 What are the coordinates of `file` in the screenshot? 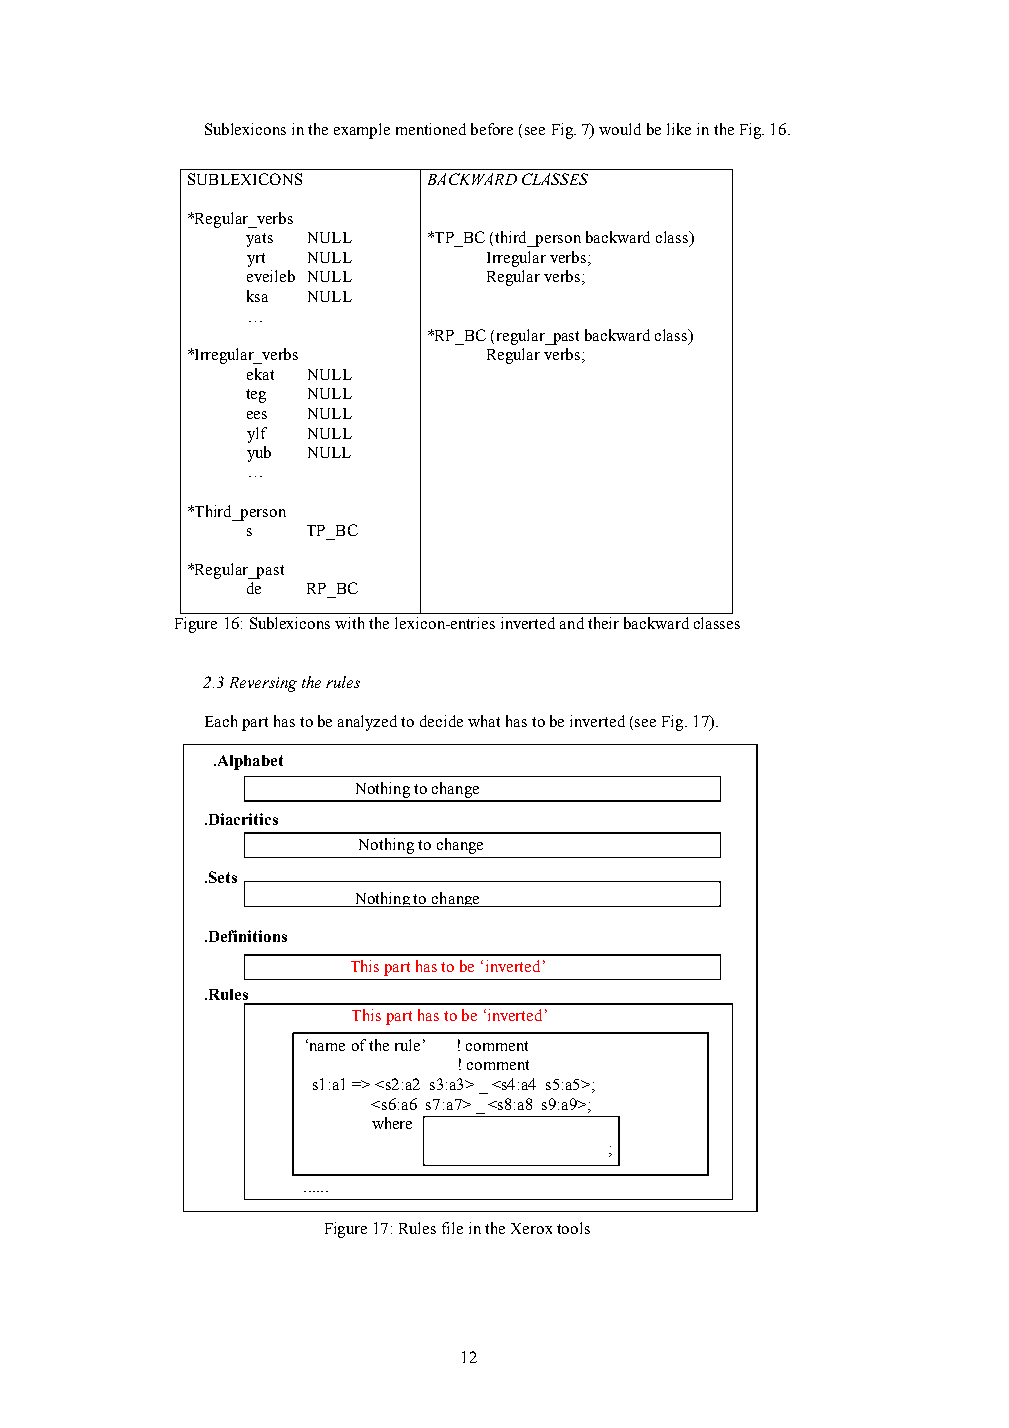 It's located at (452, 1228).
